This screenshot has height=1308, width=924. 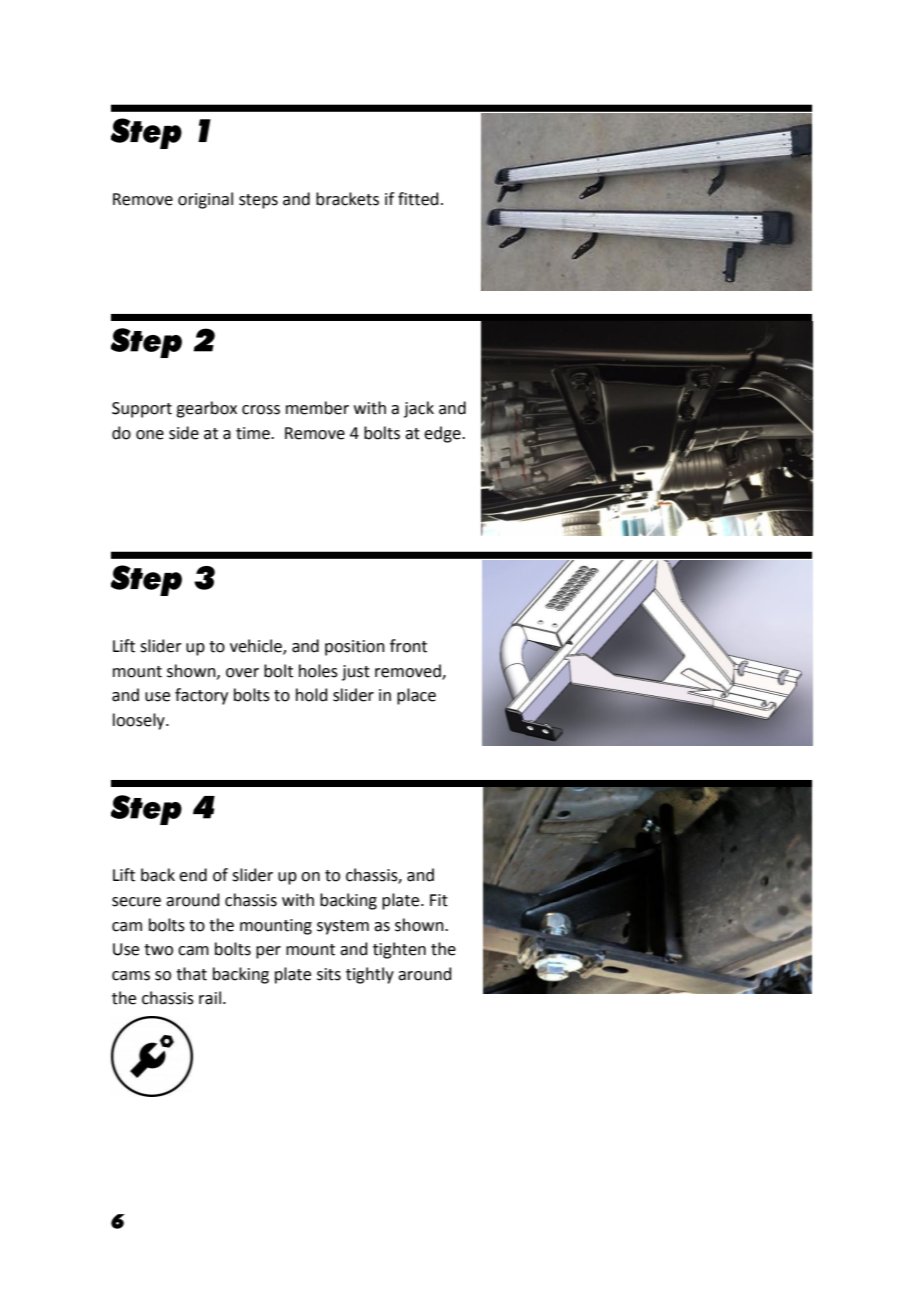 I want to click on hold, so click(x=312, y=695).
